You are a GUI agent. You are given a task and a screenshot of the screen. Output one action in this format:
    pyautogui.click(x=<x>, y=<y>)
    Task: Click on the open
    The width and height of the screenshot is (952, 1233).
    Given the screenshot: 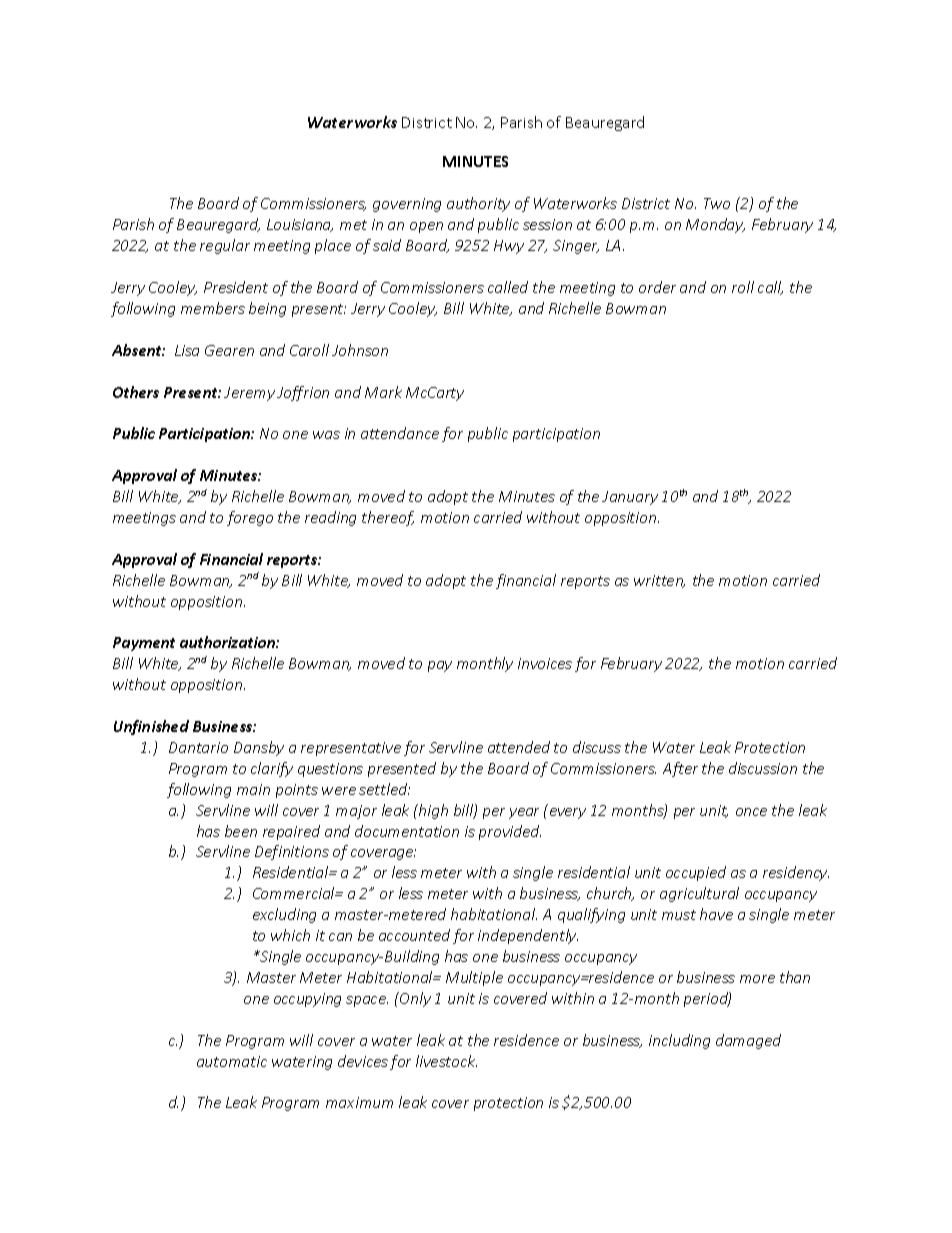 What is the action you would take?
    pyautogui.click(x=426, y=227)
